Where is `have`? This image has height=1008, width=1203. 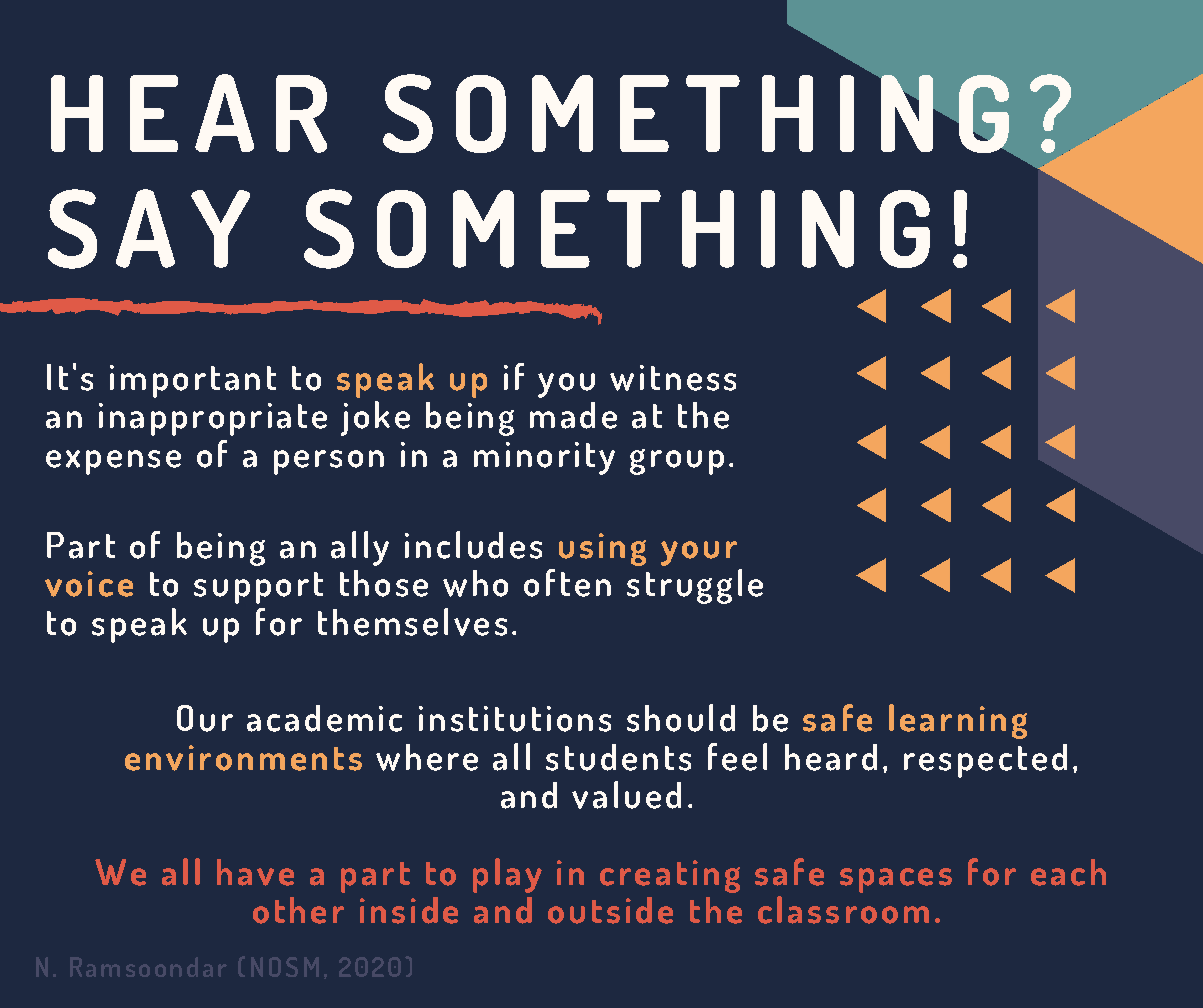
have is located at coordinates (255, 872).
